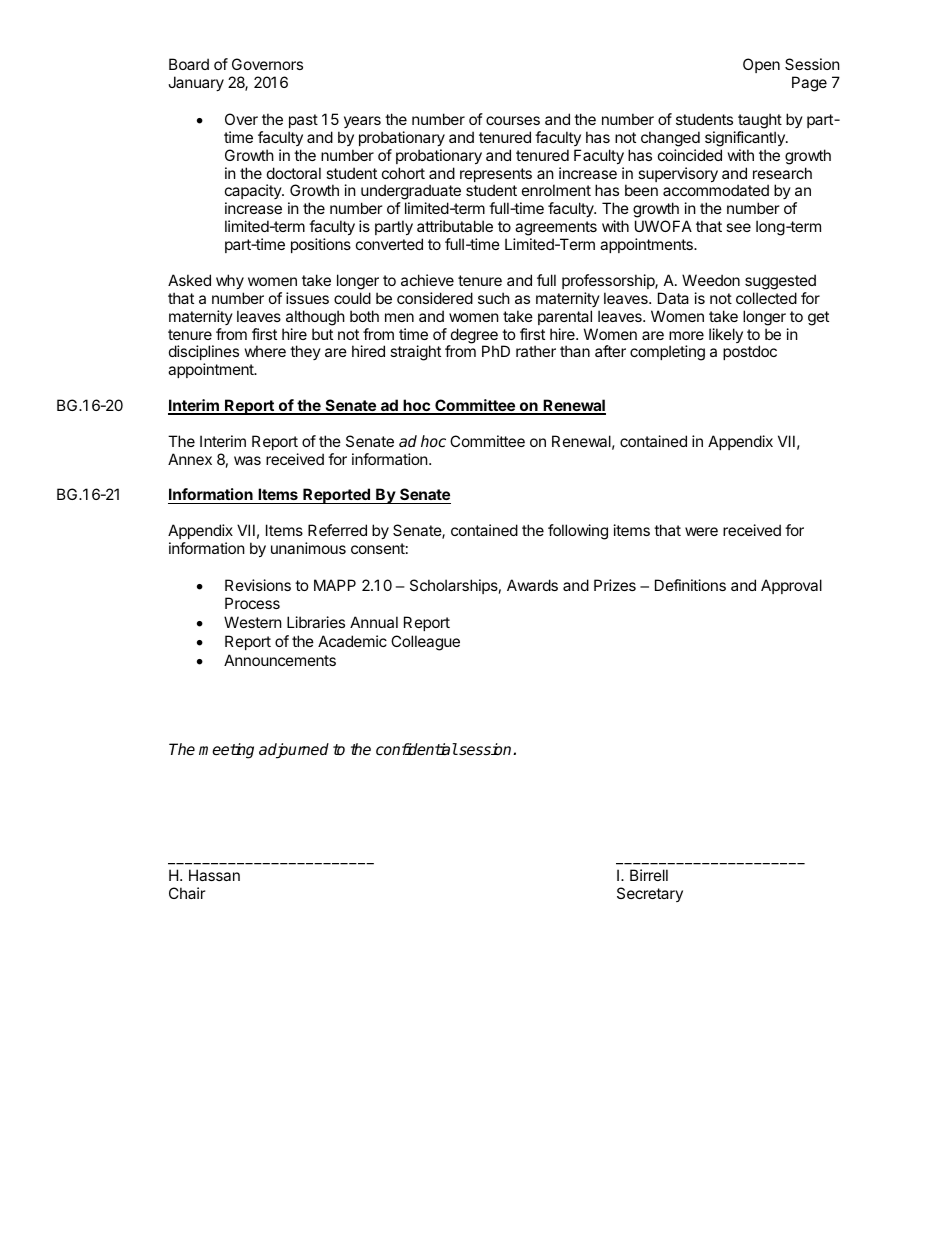 The height and width of the screenshot is (1233, 952). I want to click on following, so click(578, 532).
